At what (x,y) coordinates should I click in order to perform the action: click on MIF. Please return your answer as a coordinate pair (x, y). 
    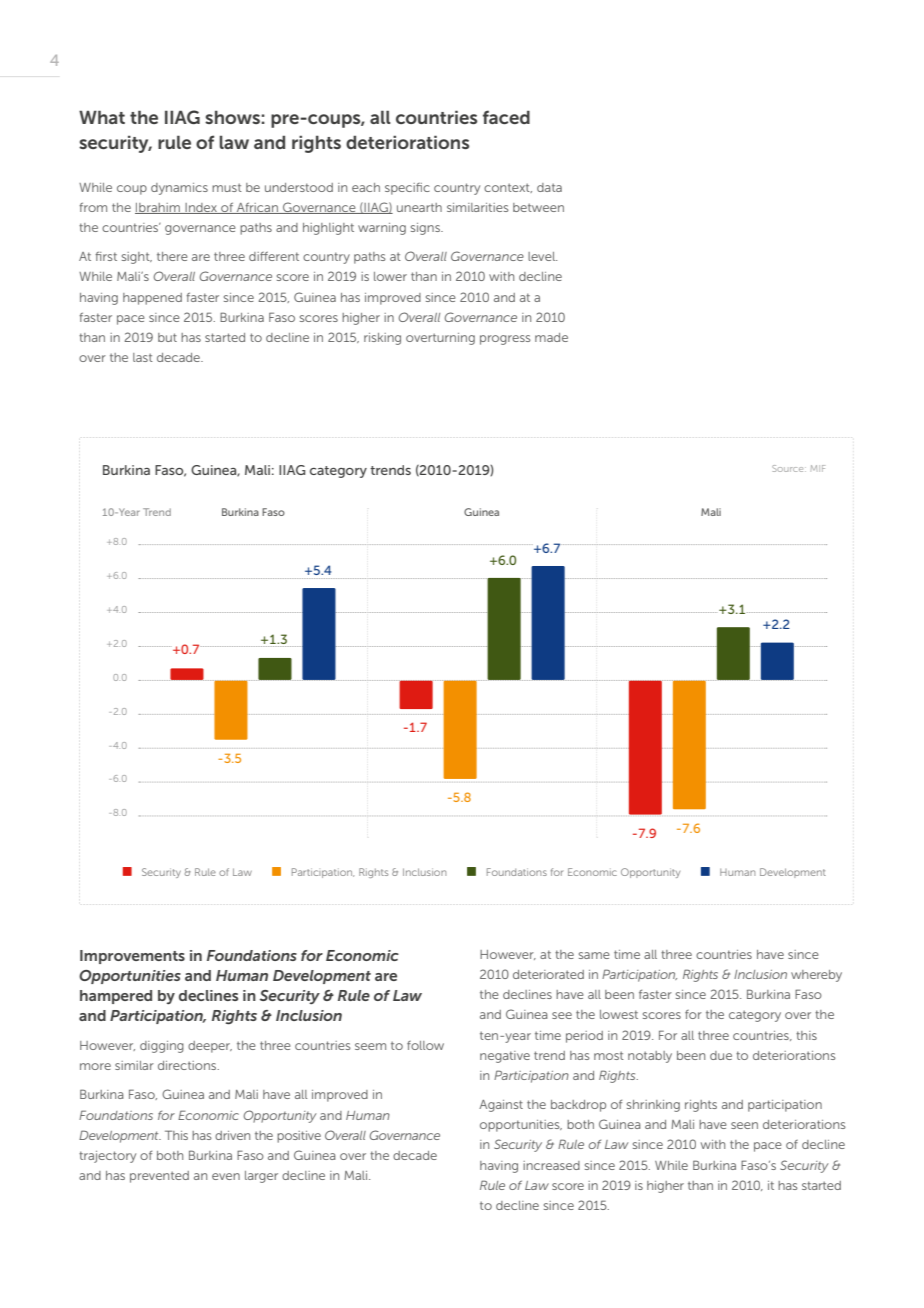
    Looking at the image, I should click on (818, 468).
